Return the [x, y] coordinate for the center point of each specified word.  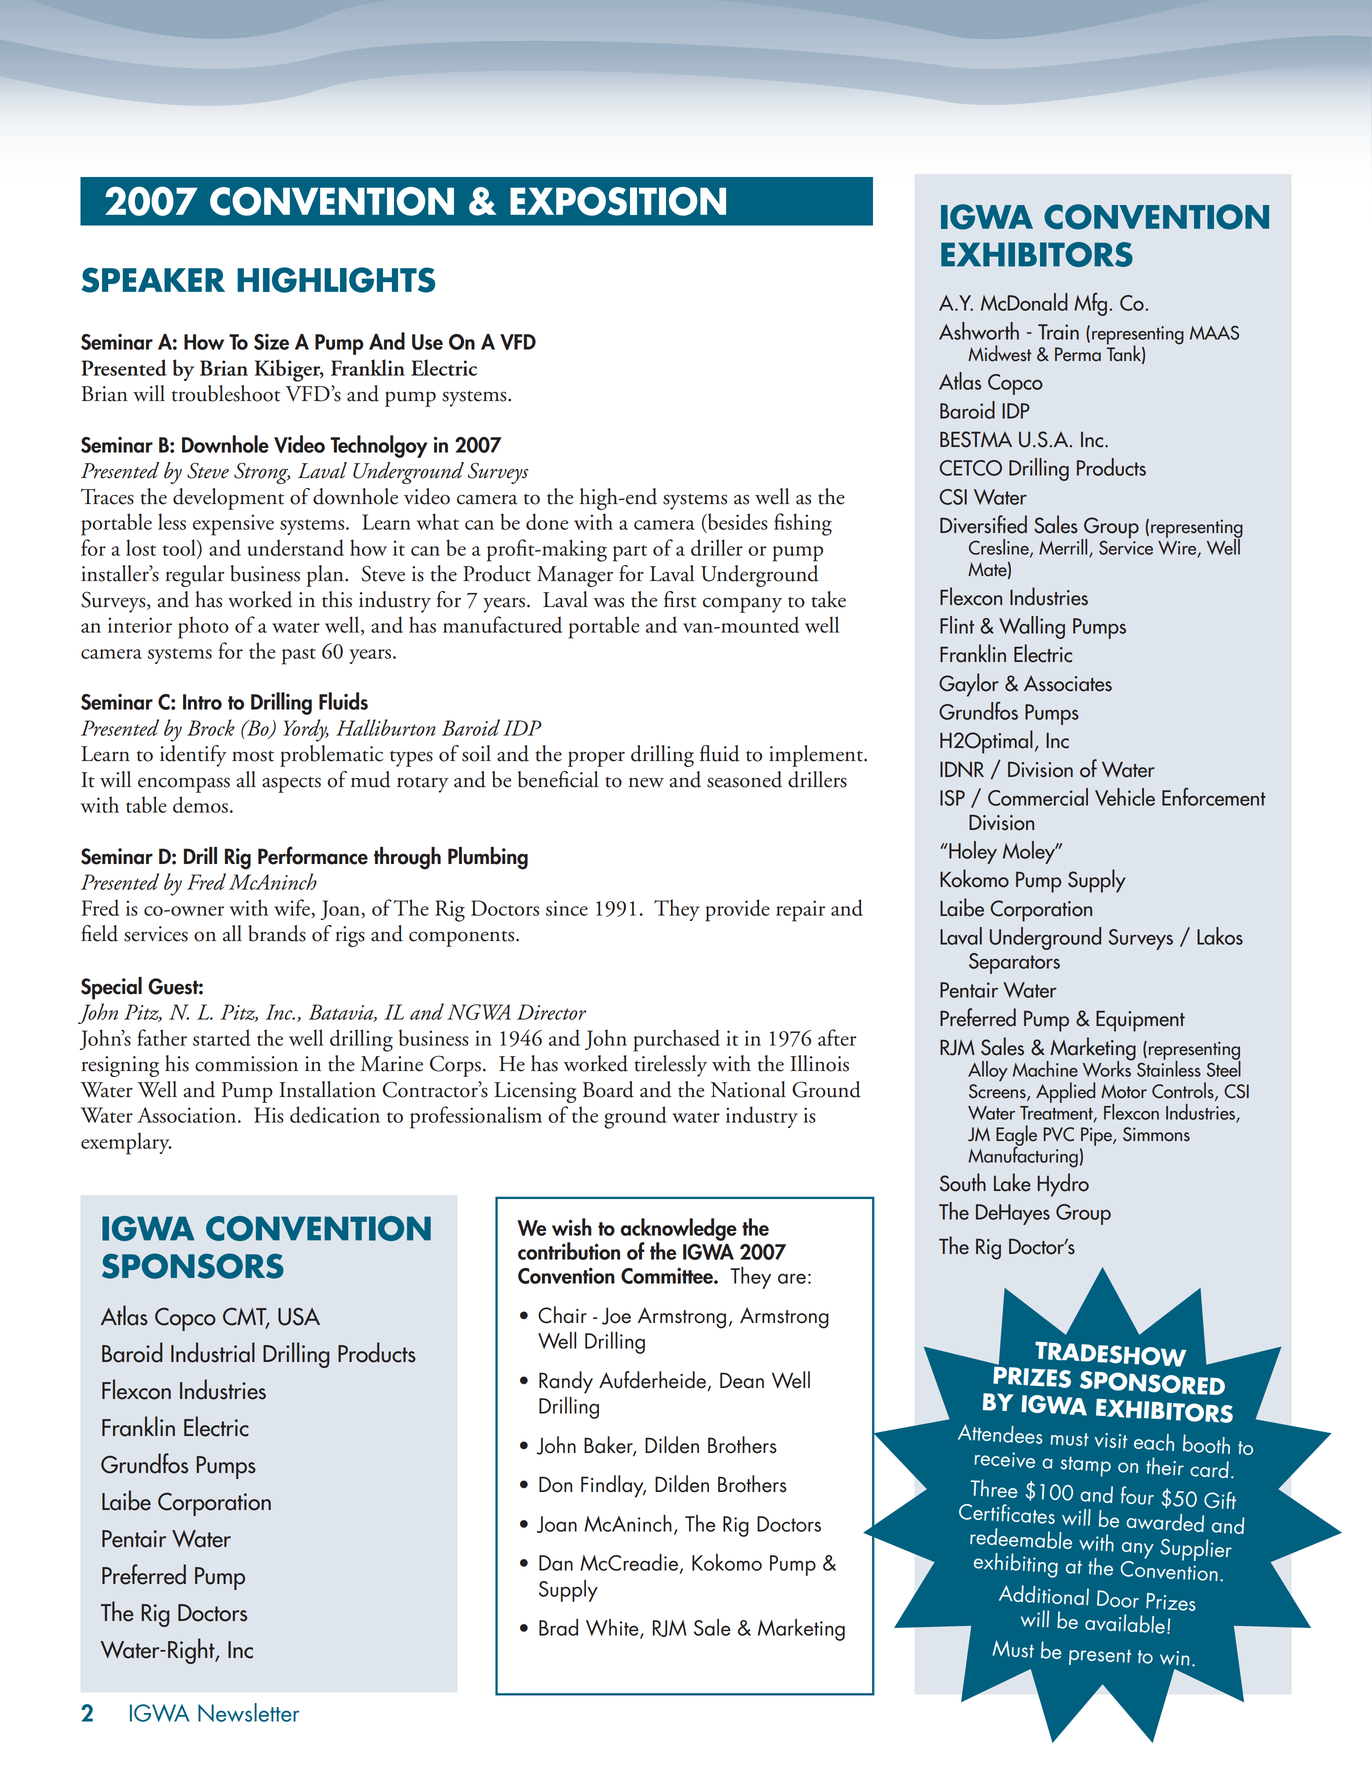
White [613, 1629]
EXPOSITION [618, 201]
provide [737, 910]
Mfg [1090, 304]
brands [277, 933]
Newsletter [248, 1712]
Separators [1014, 963]
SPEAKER [153, 280]
